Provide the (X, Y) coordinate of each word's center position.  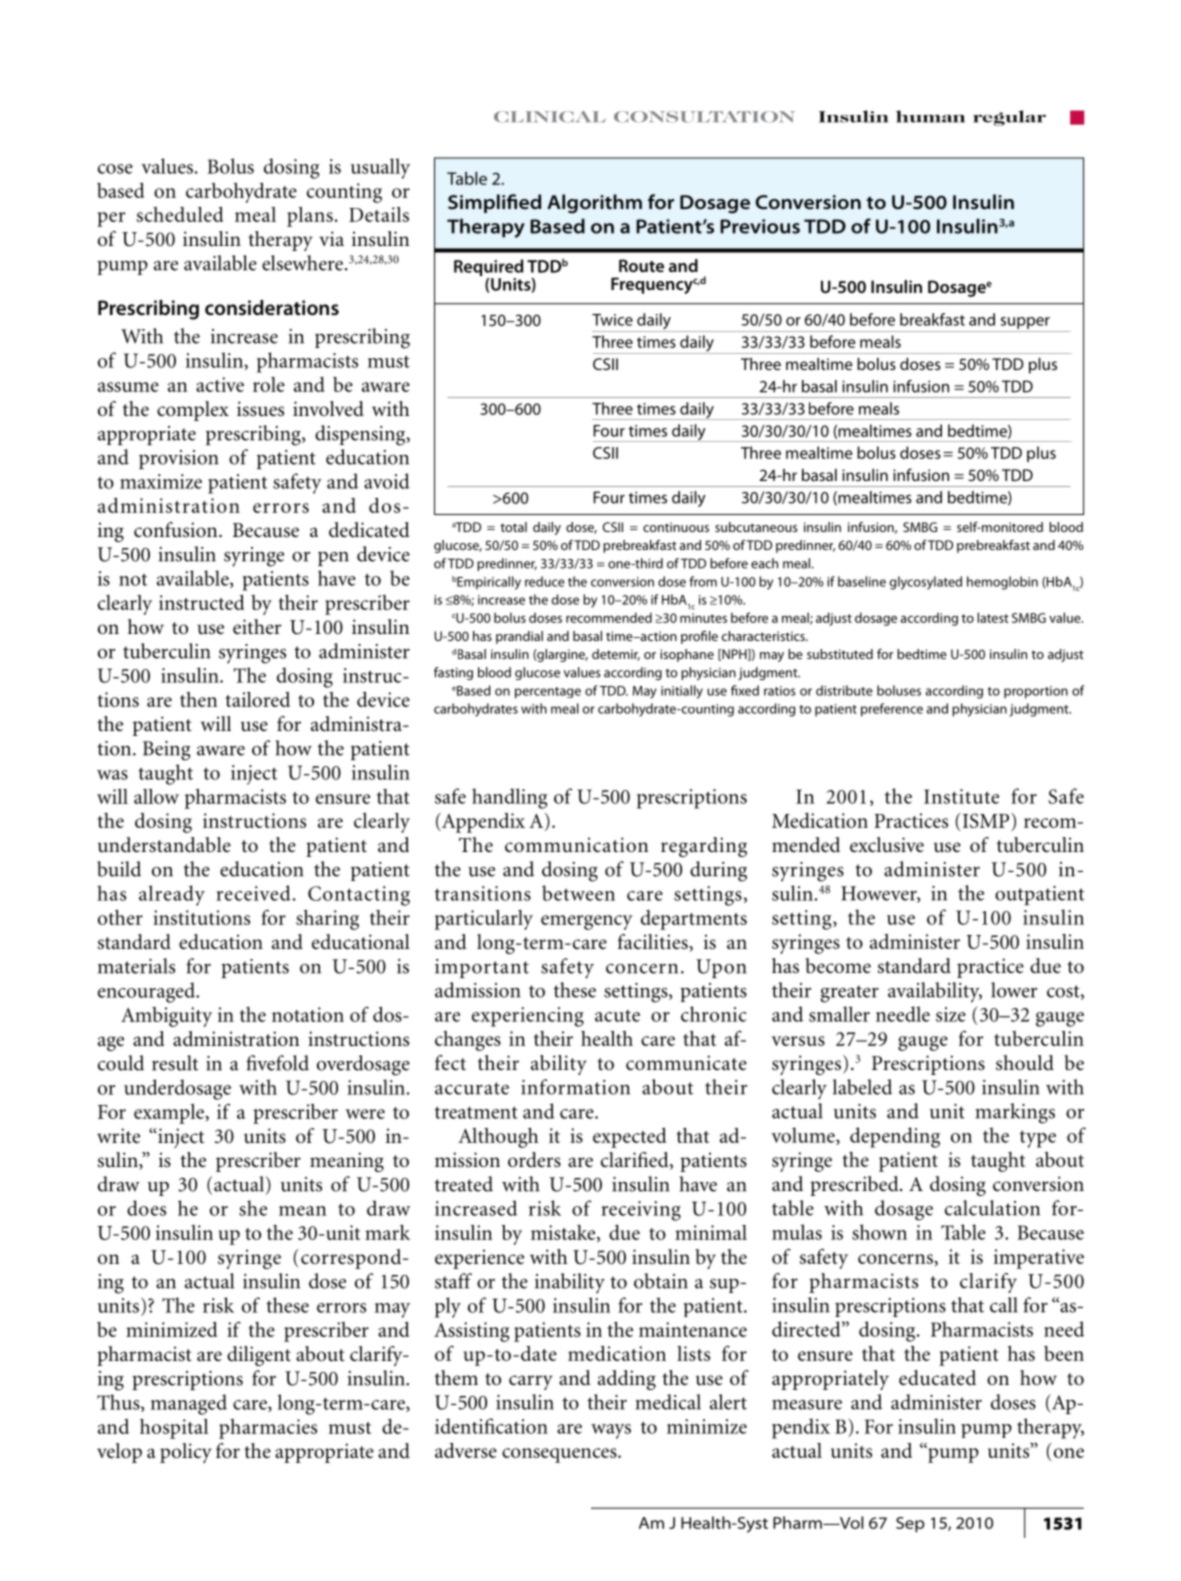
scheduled (180, 214)
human (930, 116)
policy (186, 1453)
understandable (164, 845)
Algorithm (594, 204)
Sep (910, 1524)
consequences (560, 1455)
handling (509, 798)
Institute (961, 796)
